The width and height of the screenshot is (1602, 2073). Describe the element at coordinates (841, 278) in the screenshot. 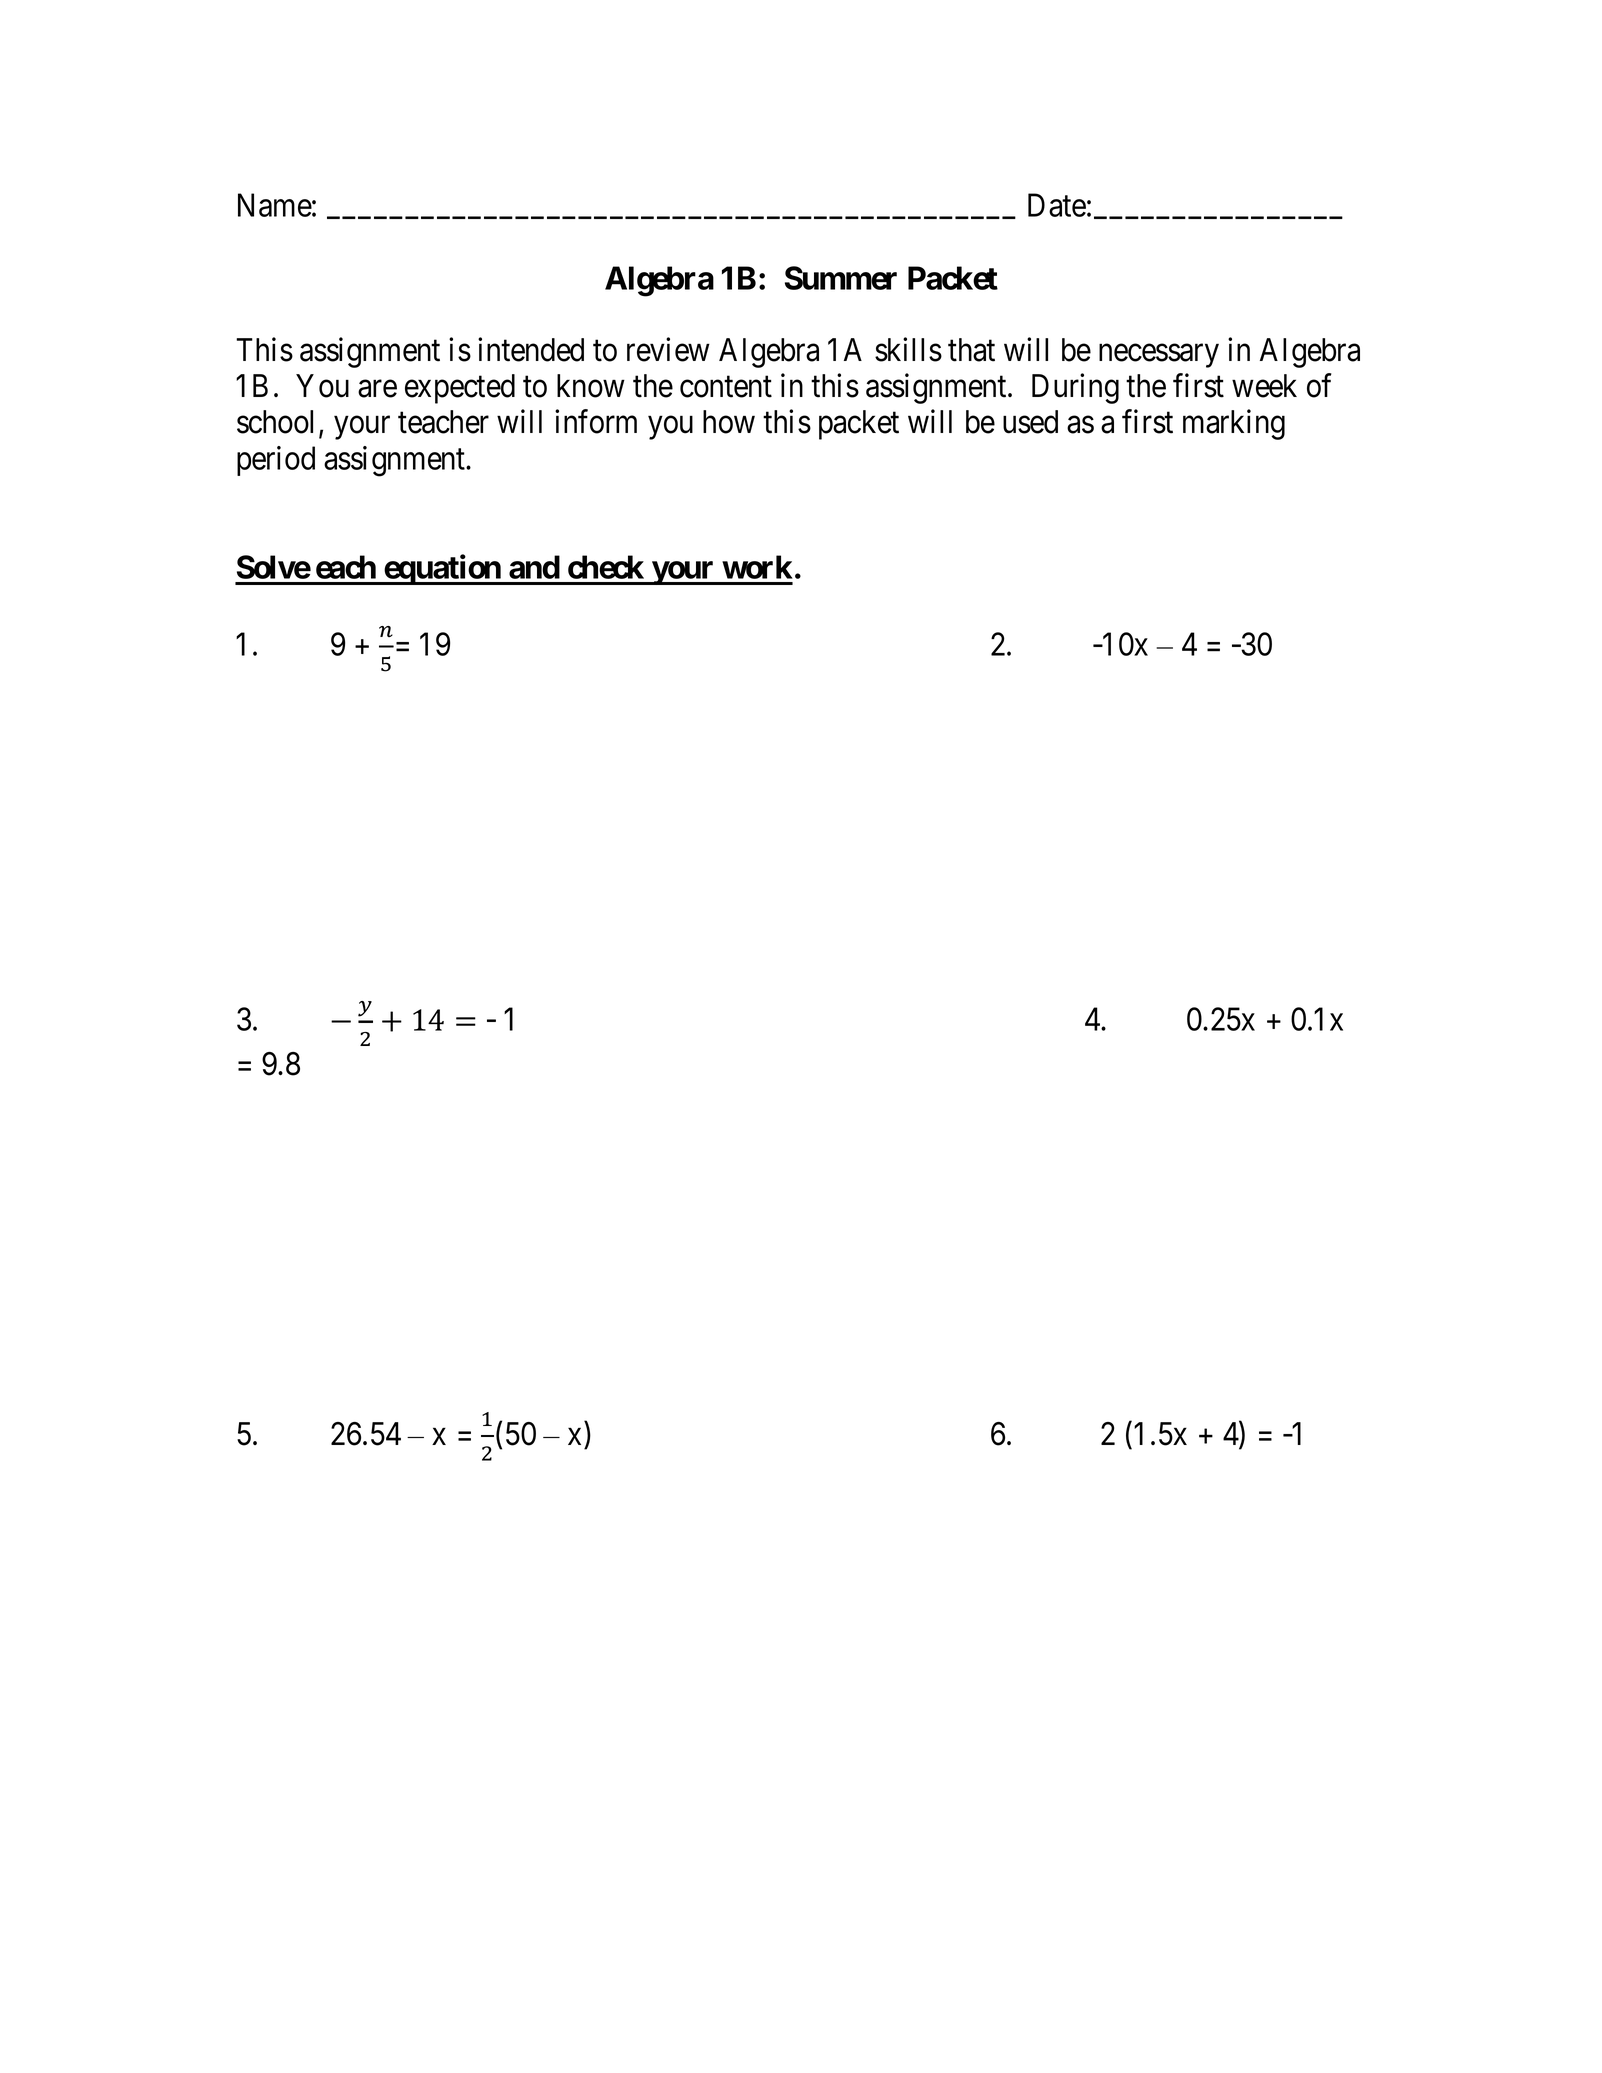

I see `Summer` at that location.
